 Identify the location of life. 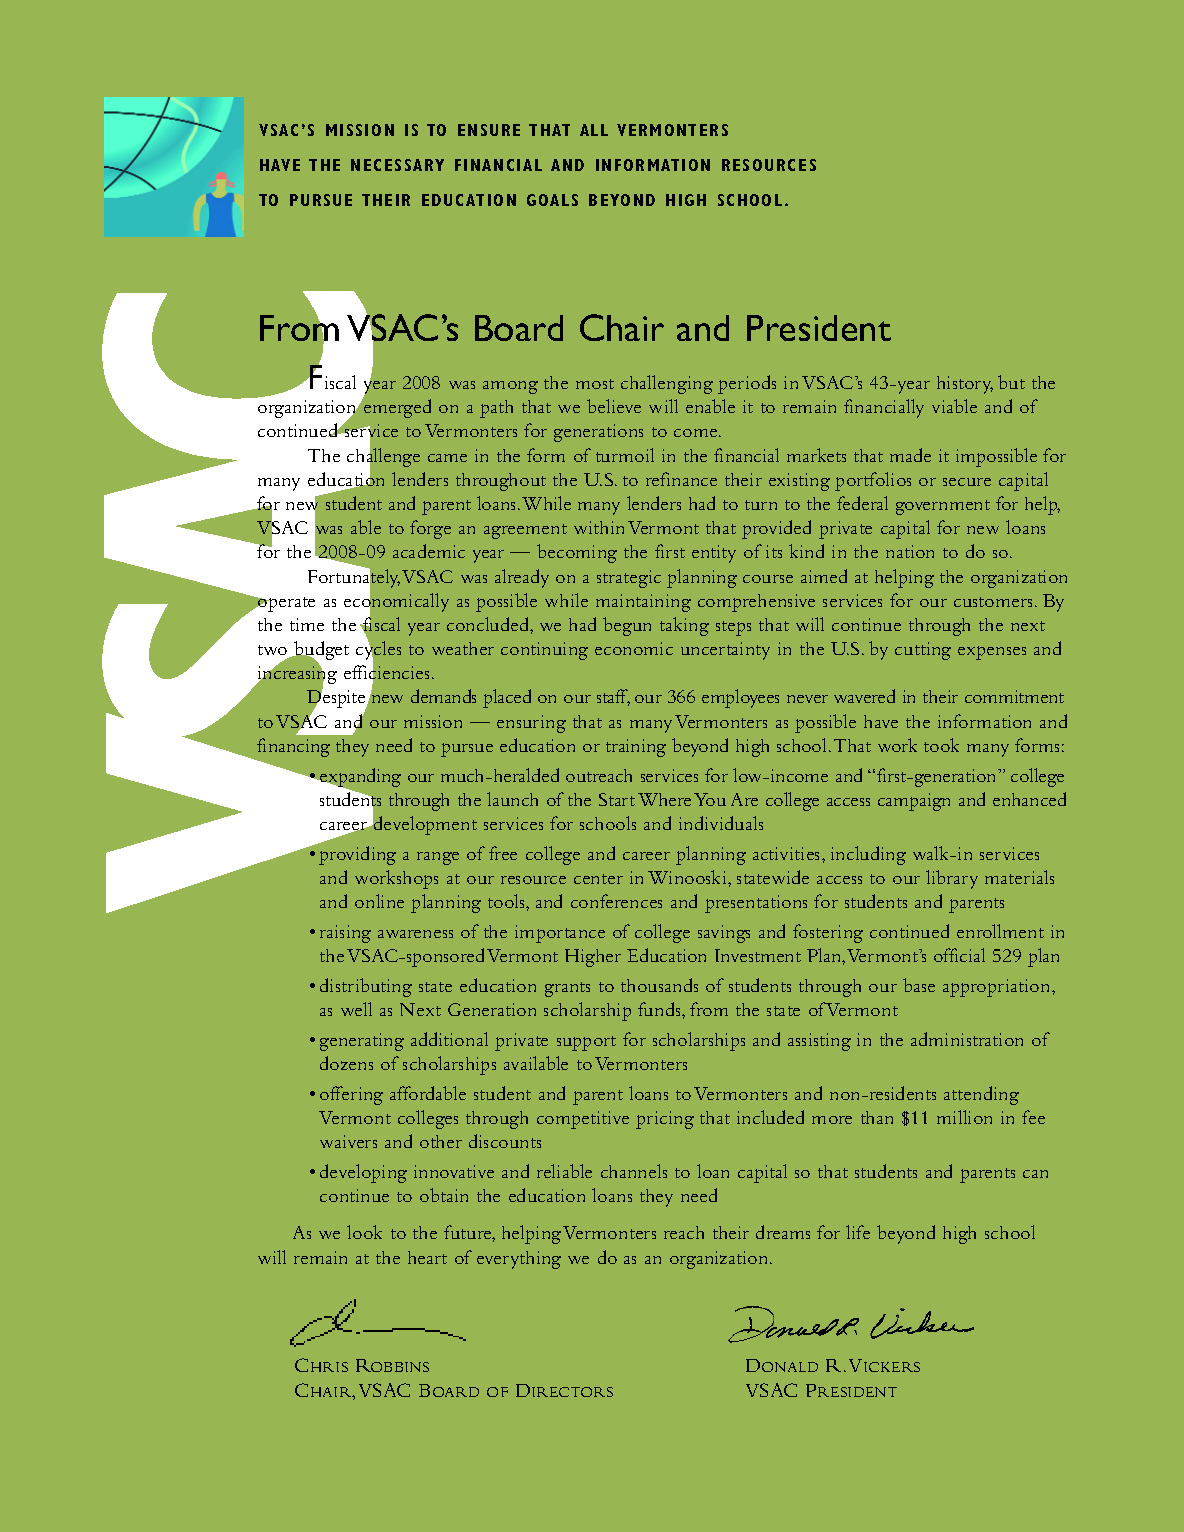
(858, 1232).
